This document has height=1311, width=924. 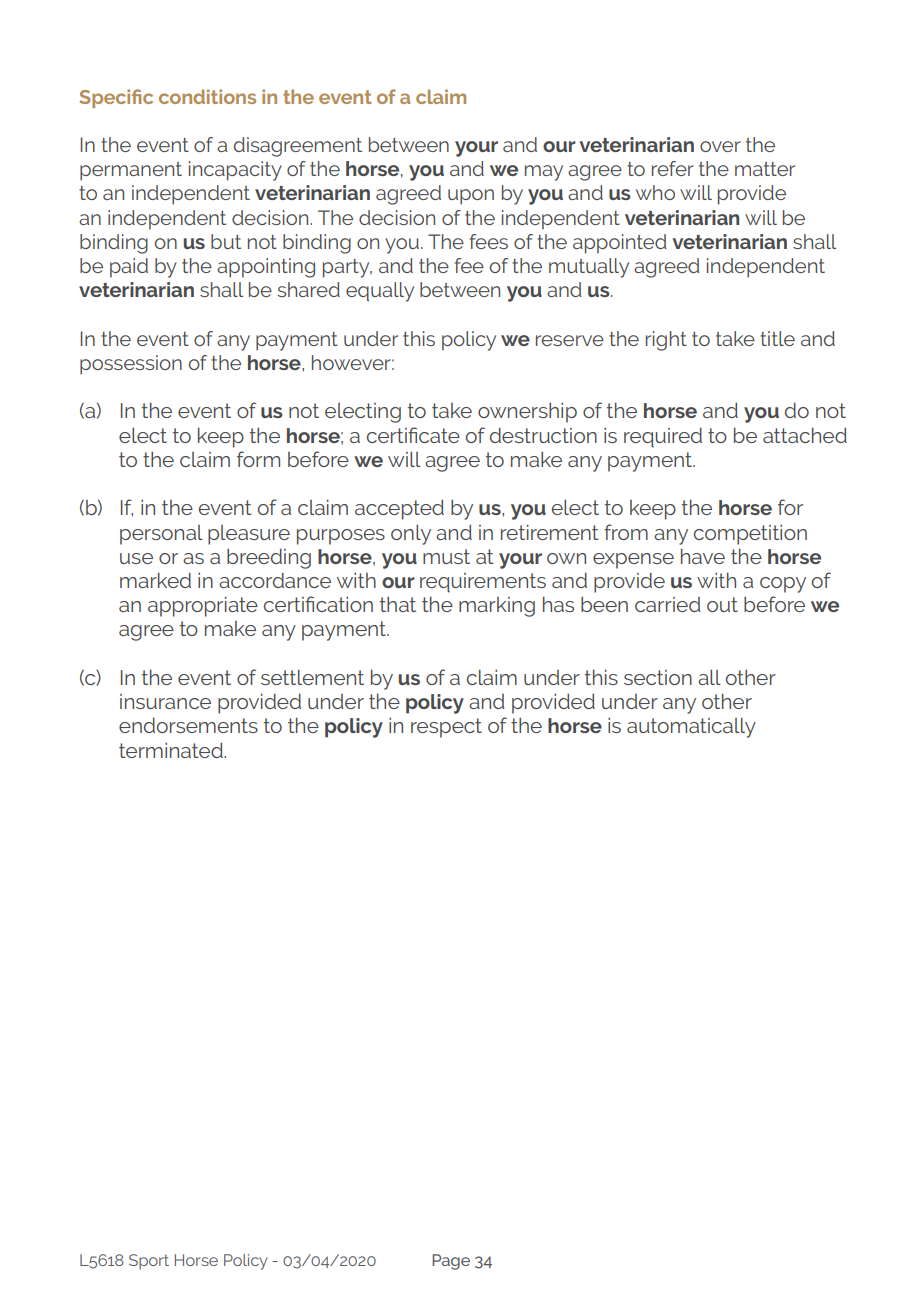 I want to click on Page, so click(x=451, y=1262).
